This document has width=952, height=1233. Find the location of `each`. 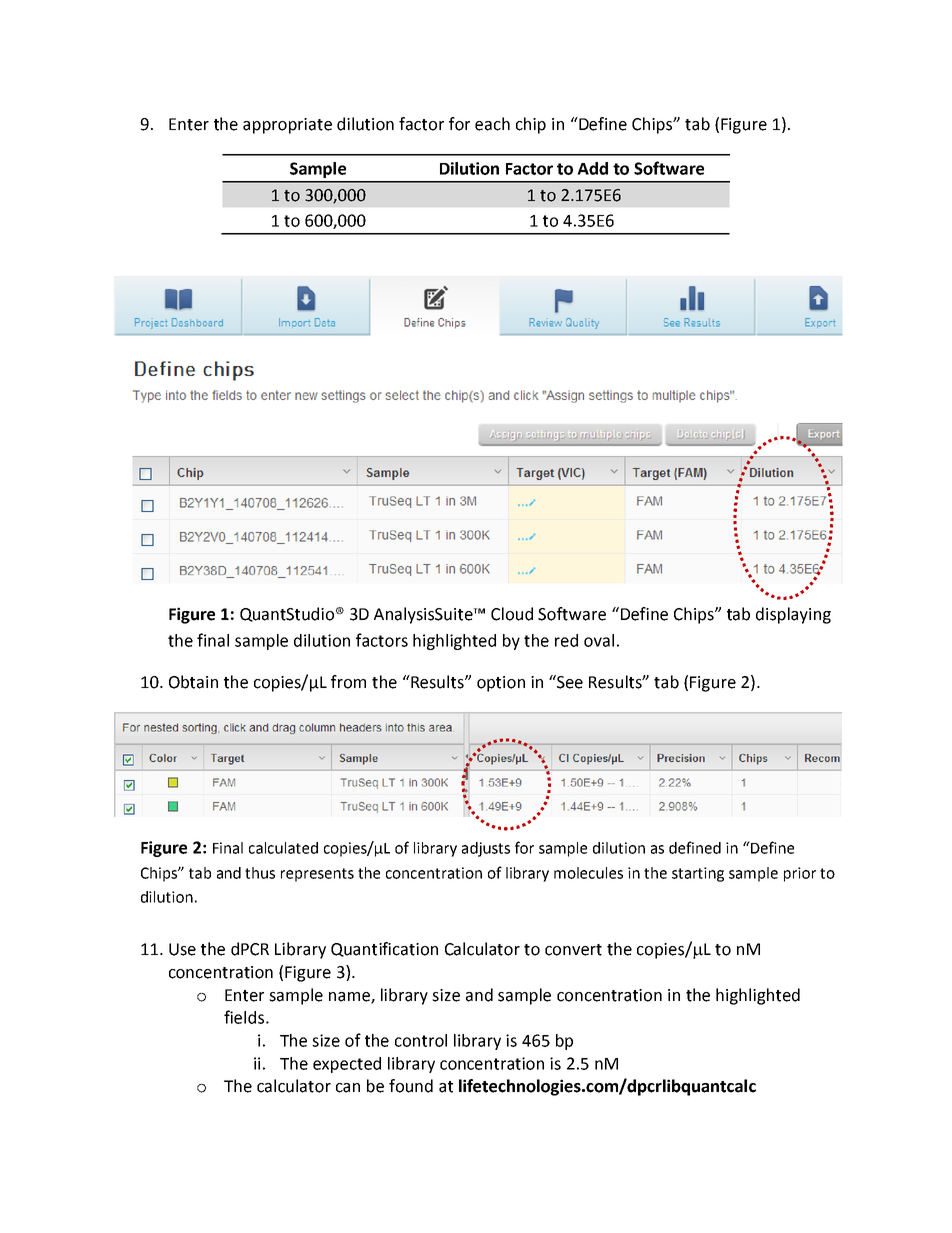

each is located at coordinates (492, 124).
